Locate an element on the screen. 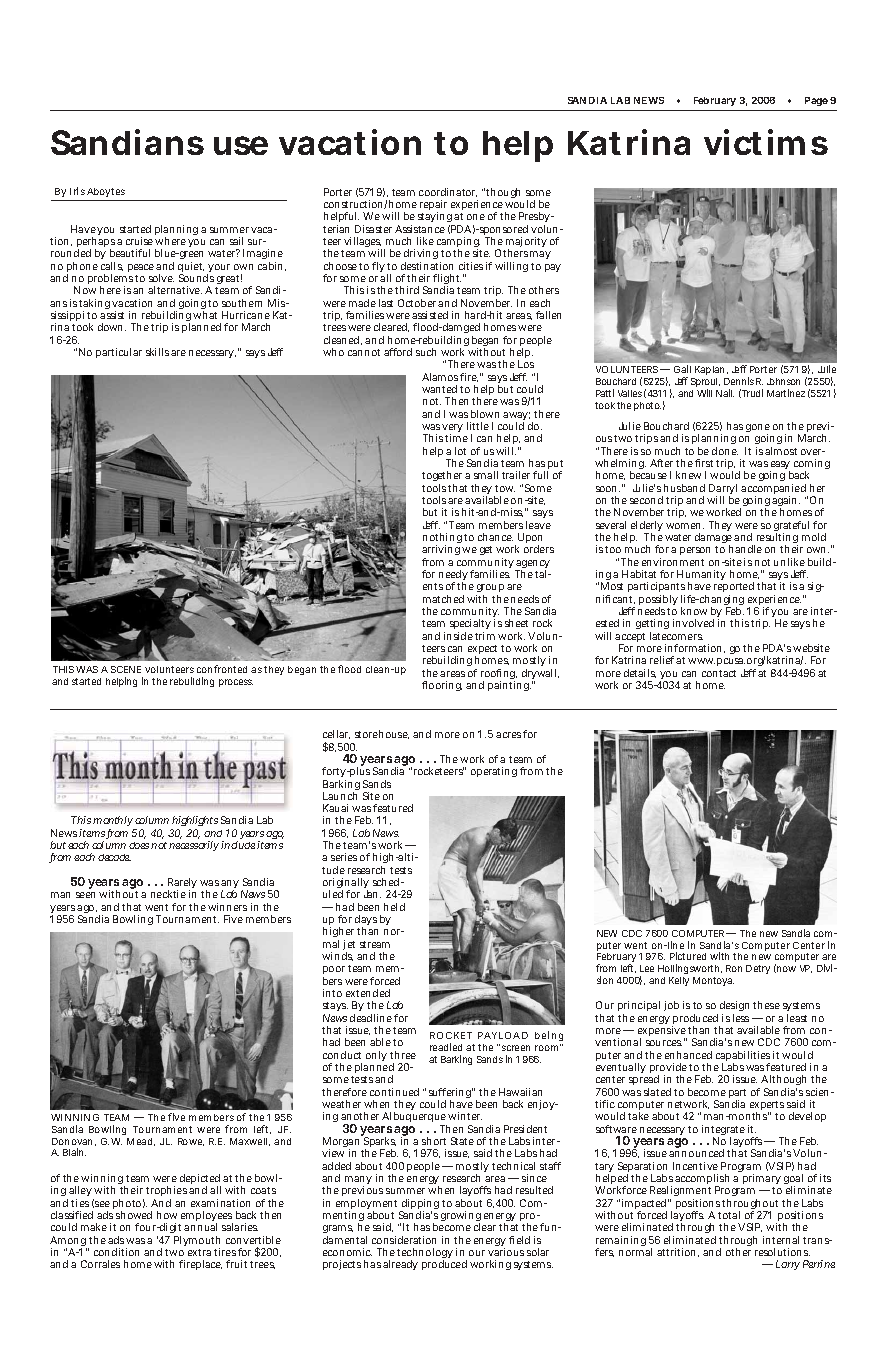 This screenshot has height=1372, width=887. Iris is located at coordinates (77, 191).
